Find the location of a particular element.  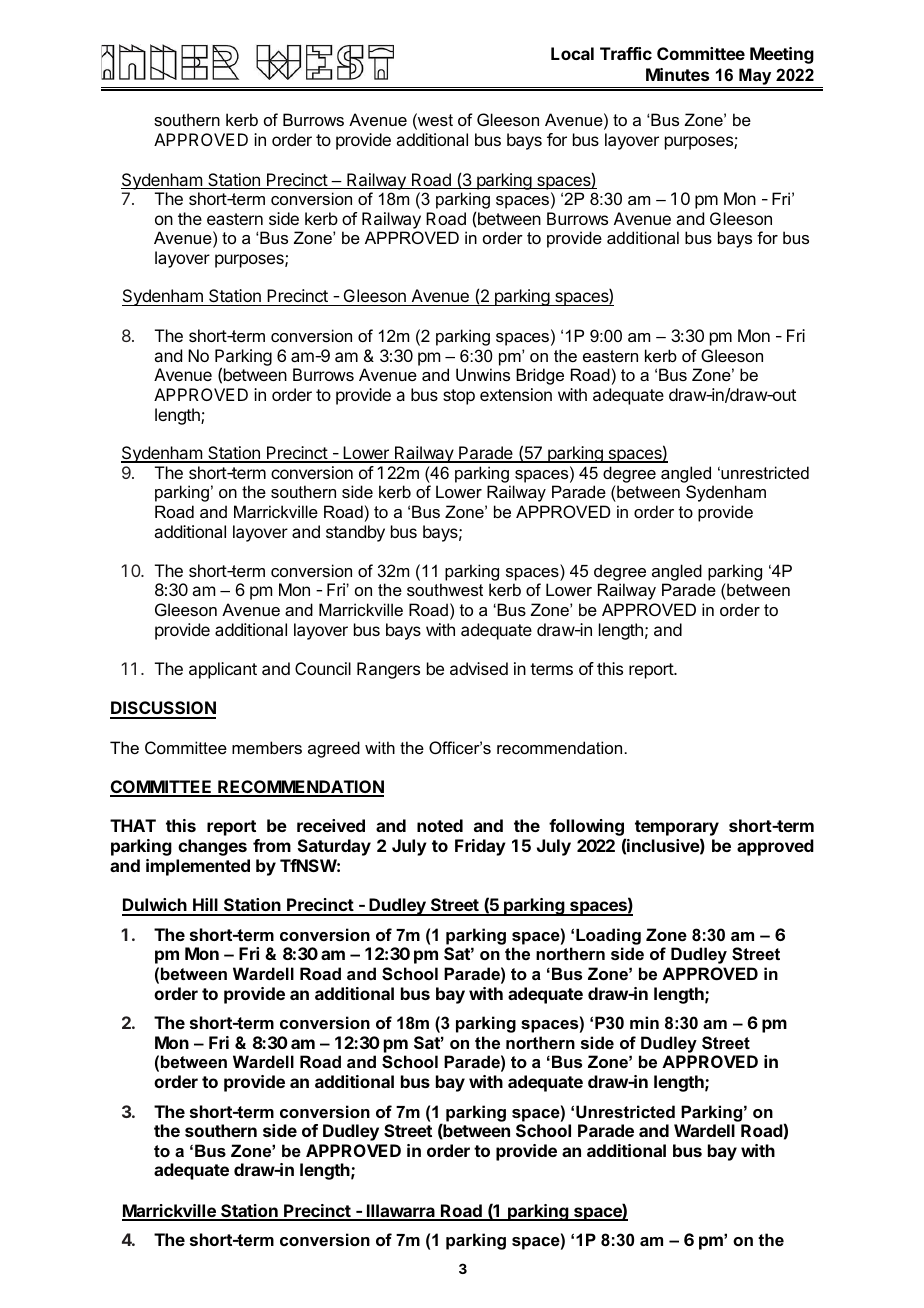

Dulwich is located at coordinates (155, 906).
